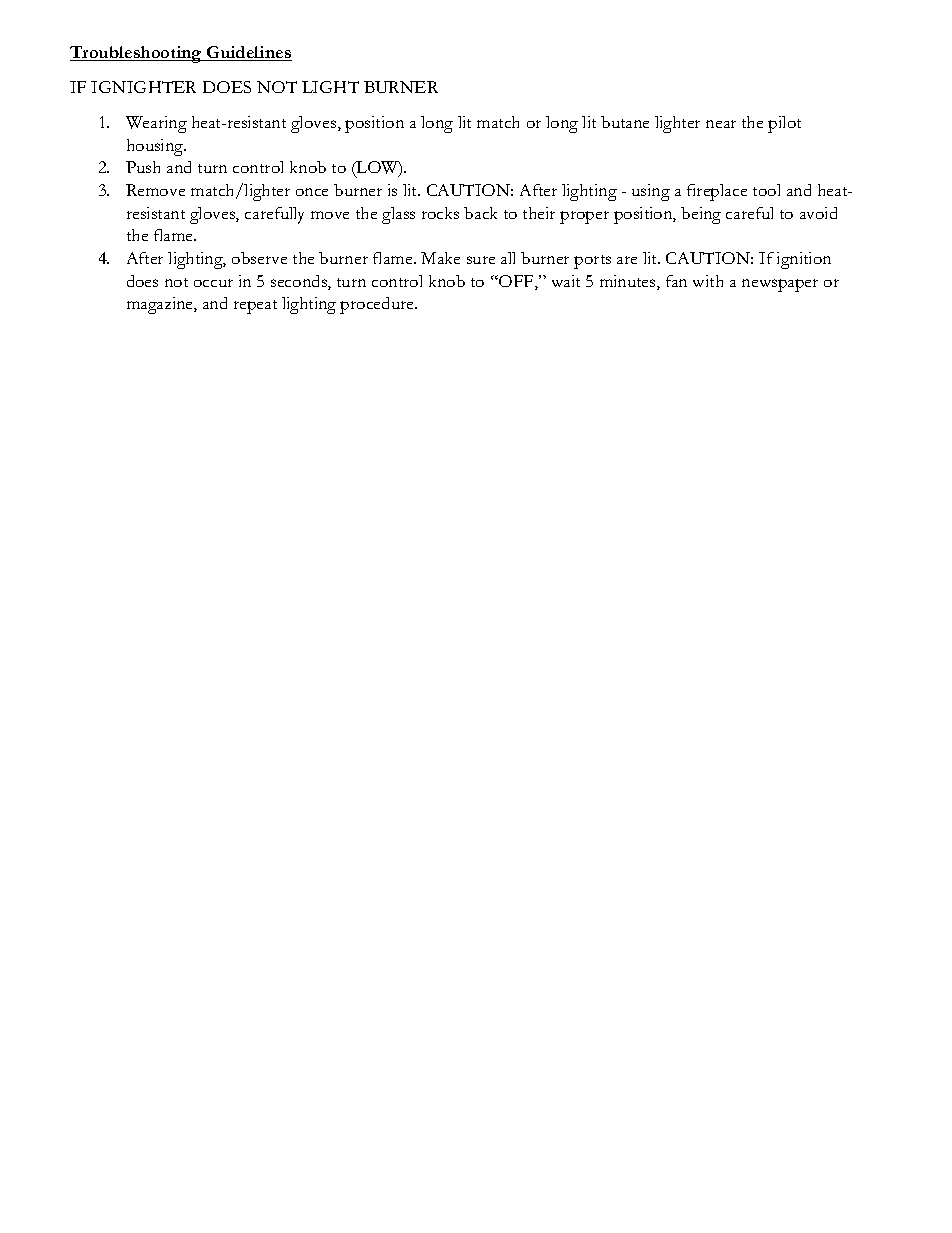 This document has width=952, height=1233. What do you see at coordinates (137, 54) in the document?
I see `Troubleshooting` at bounding box center [137, 54].
